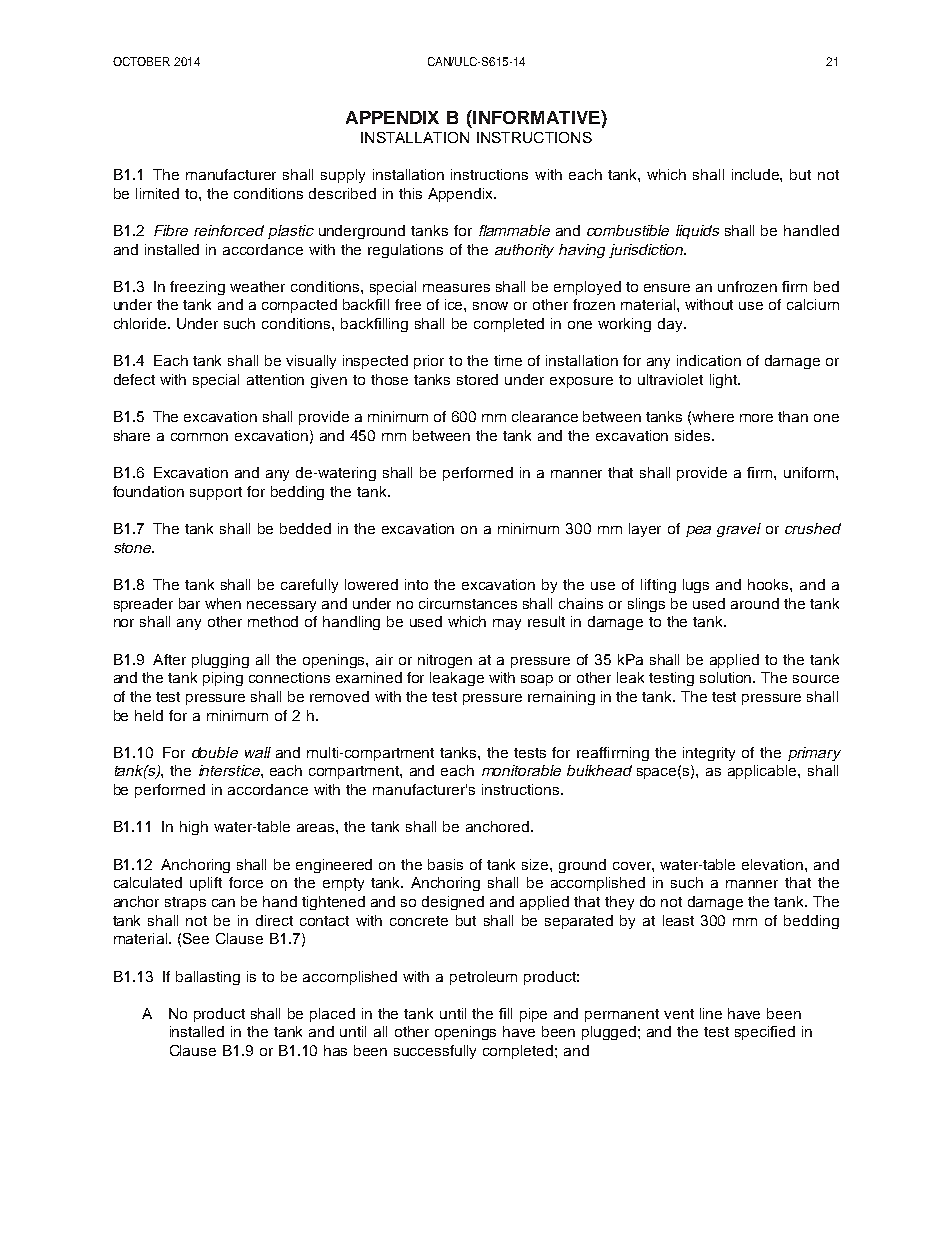  I want to click on OCTOBER, so click(141, 61).
